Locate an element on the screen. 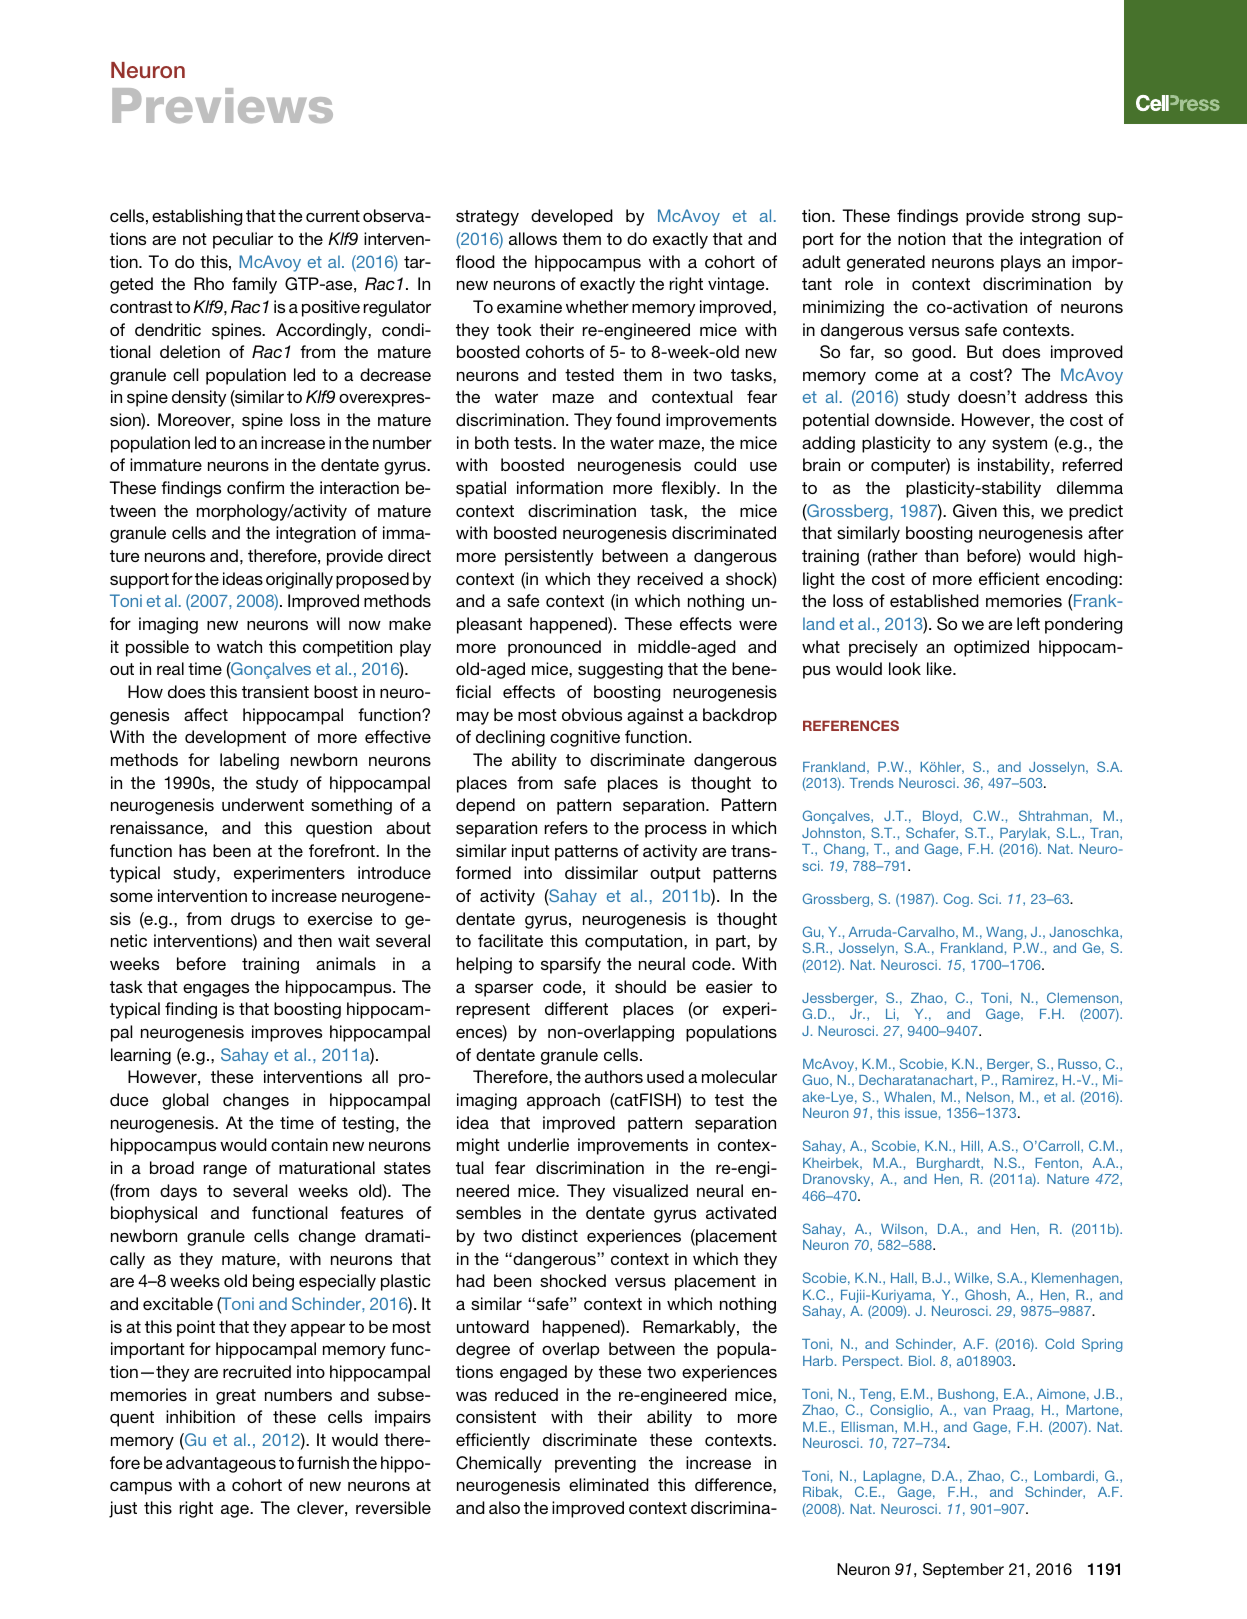  Wang is located at coordinates (1004, 933).
